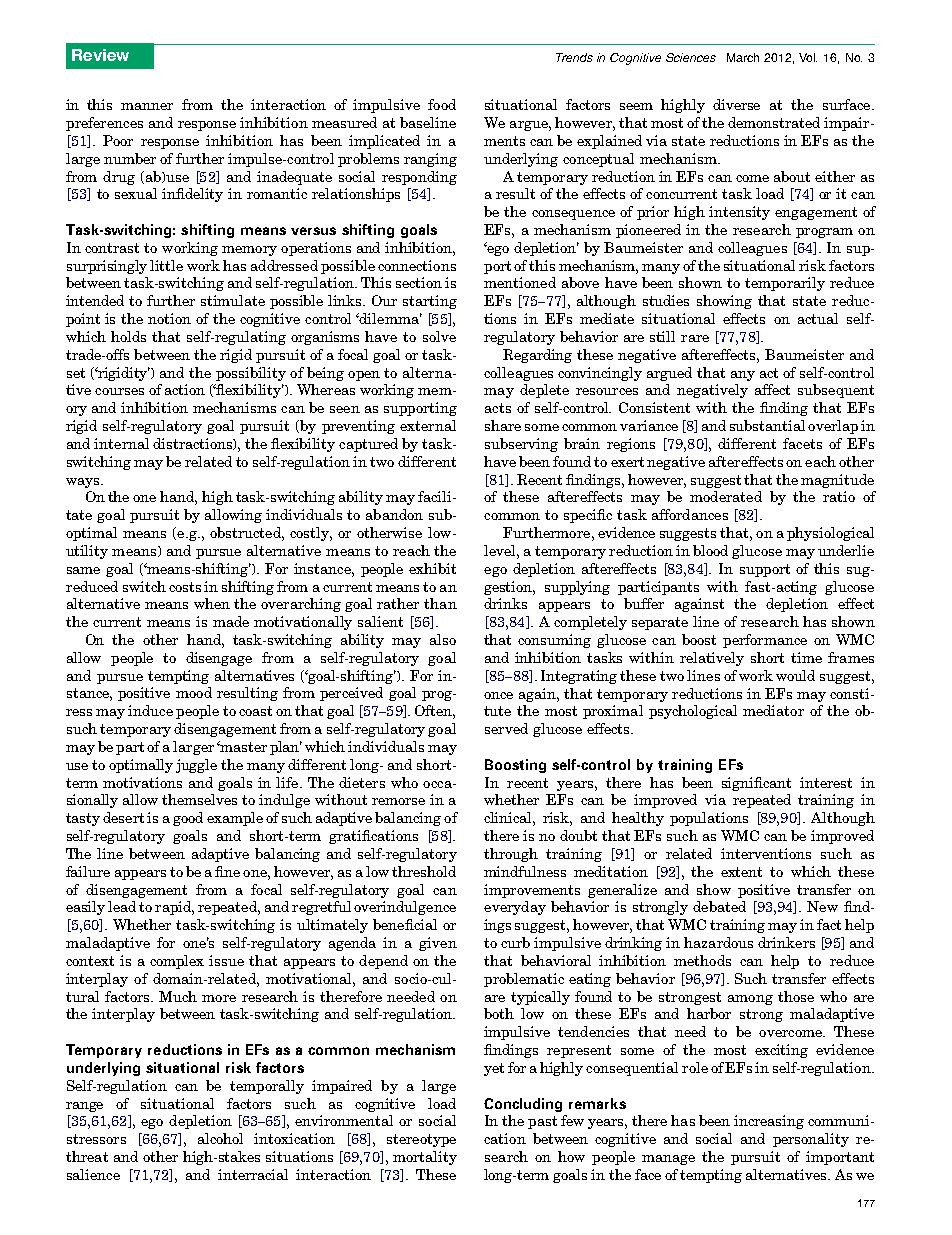 The height and width of the page is (1235, 952). What do you see at coordinates (741, 872) in the page?
I see `extent` at bounding box center [741, 872].
